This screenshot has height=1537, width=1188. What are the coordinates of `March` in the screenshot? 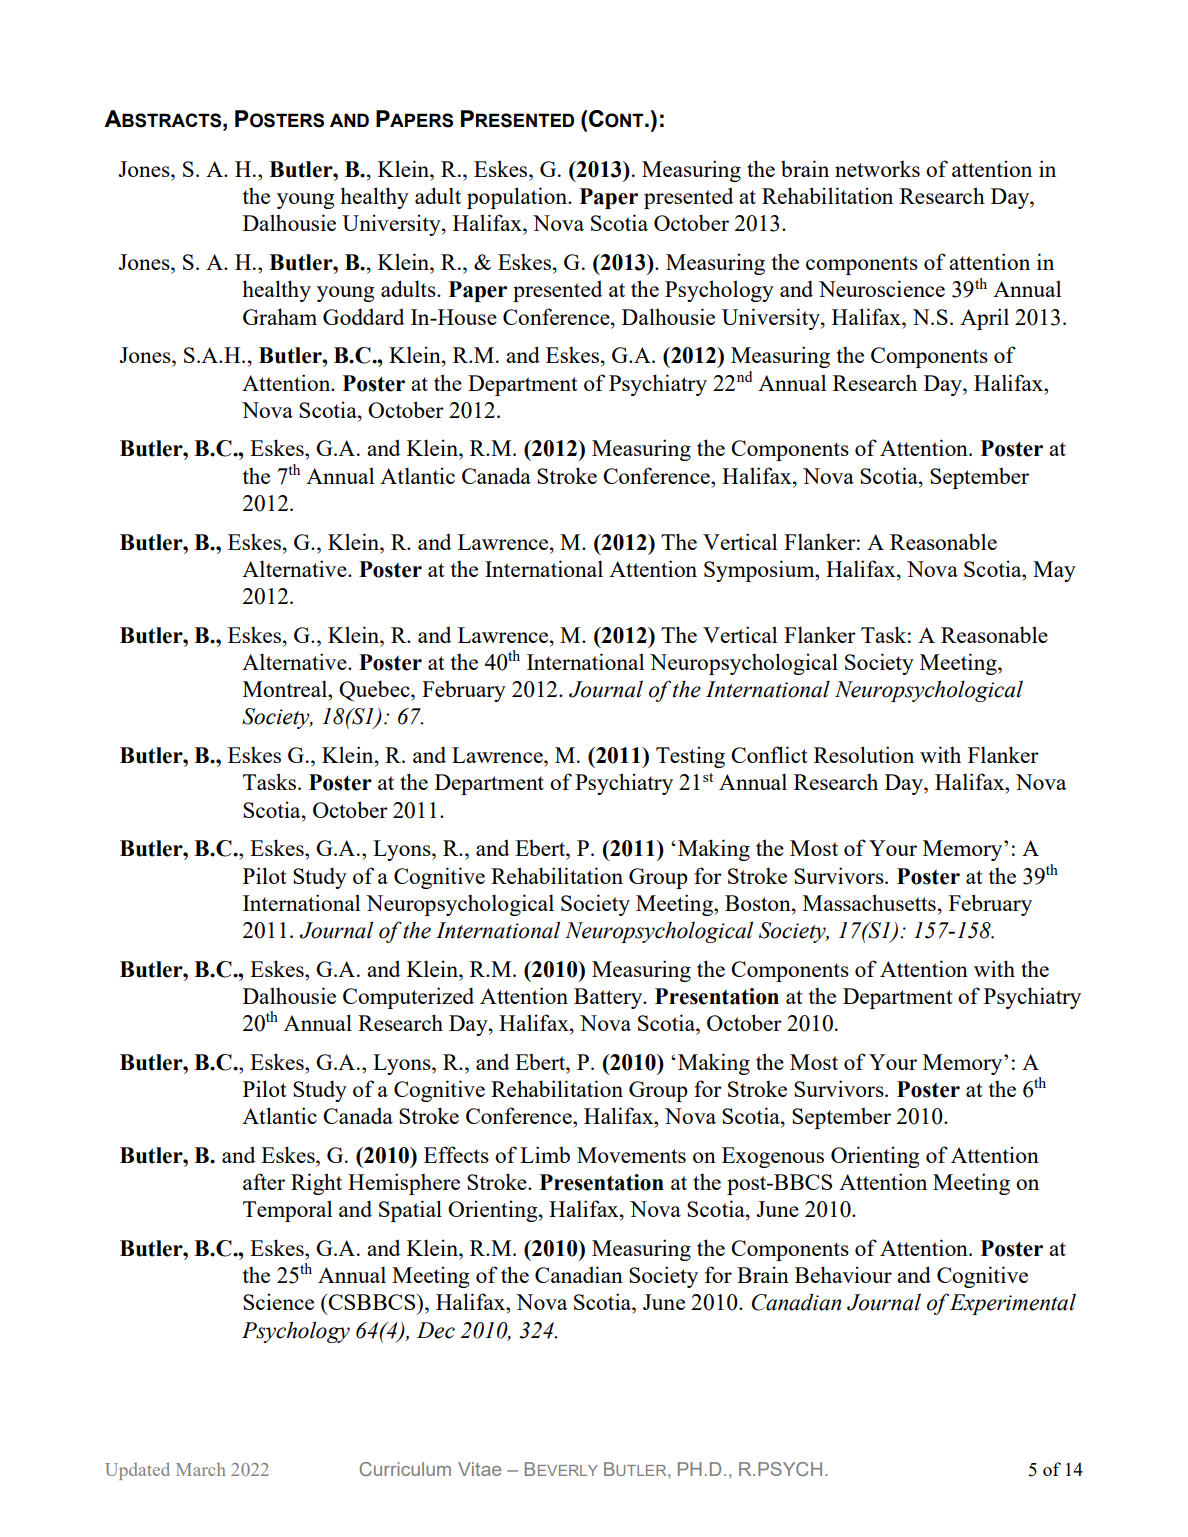 It's located at (201, 1469).
